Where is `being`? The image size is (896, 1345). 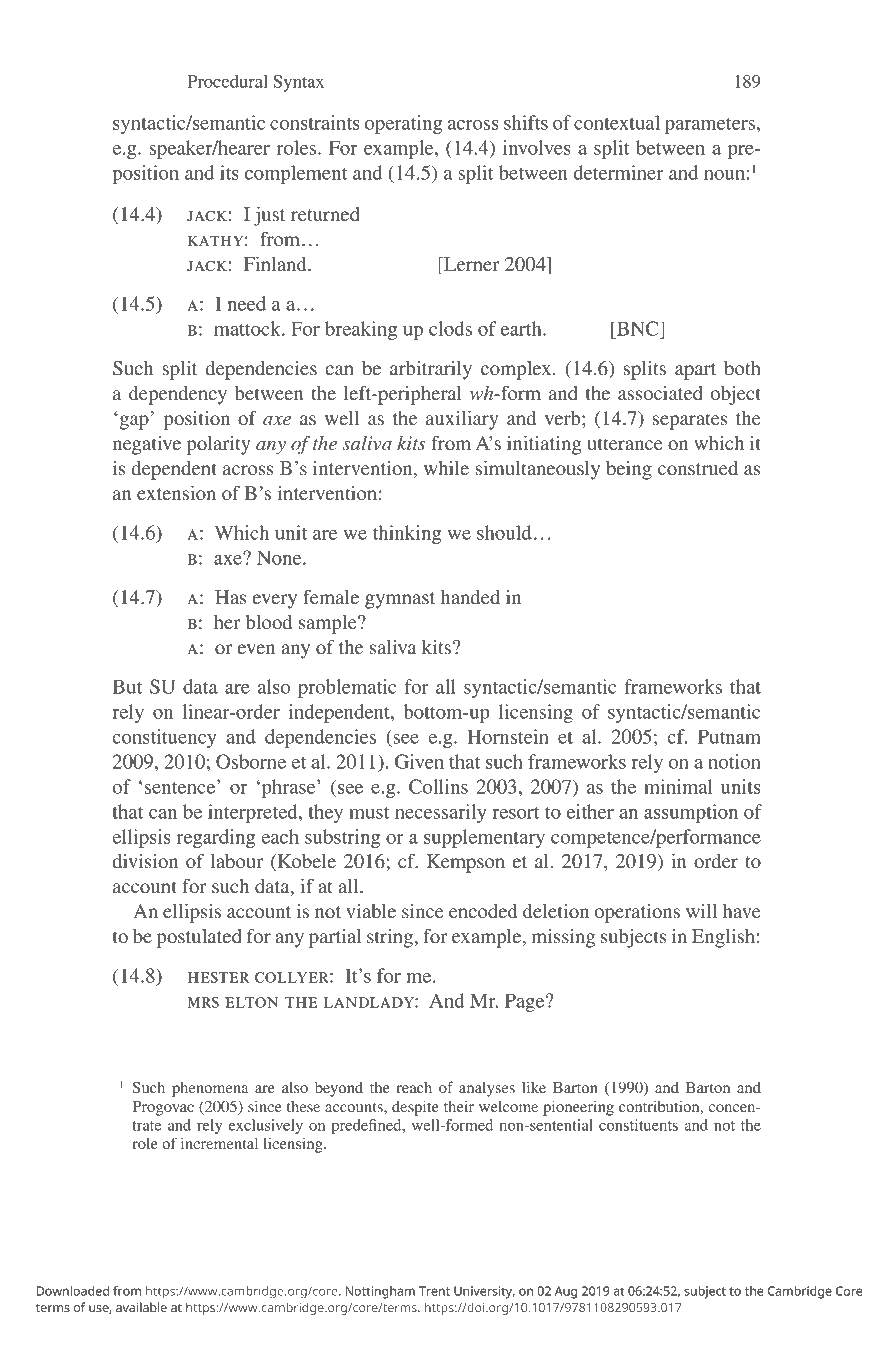
being is located at coordinates (629, 470).
